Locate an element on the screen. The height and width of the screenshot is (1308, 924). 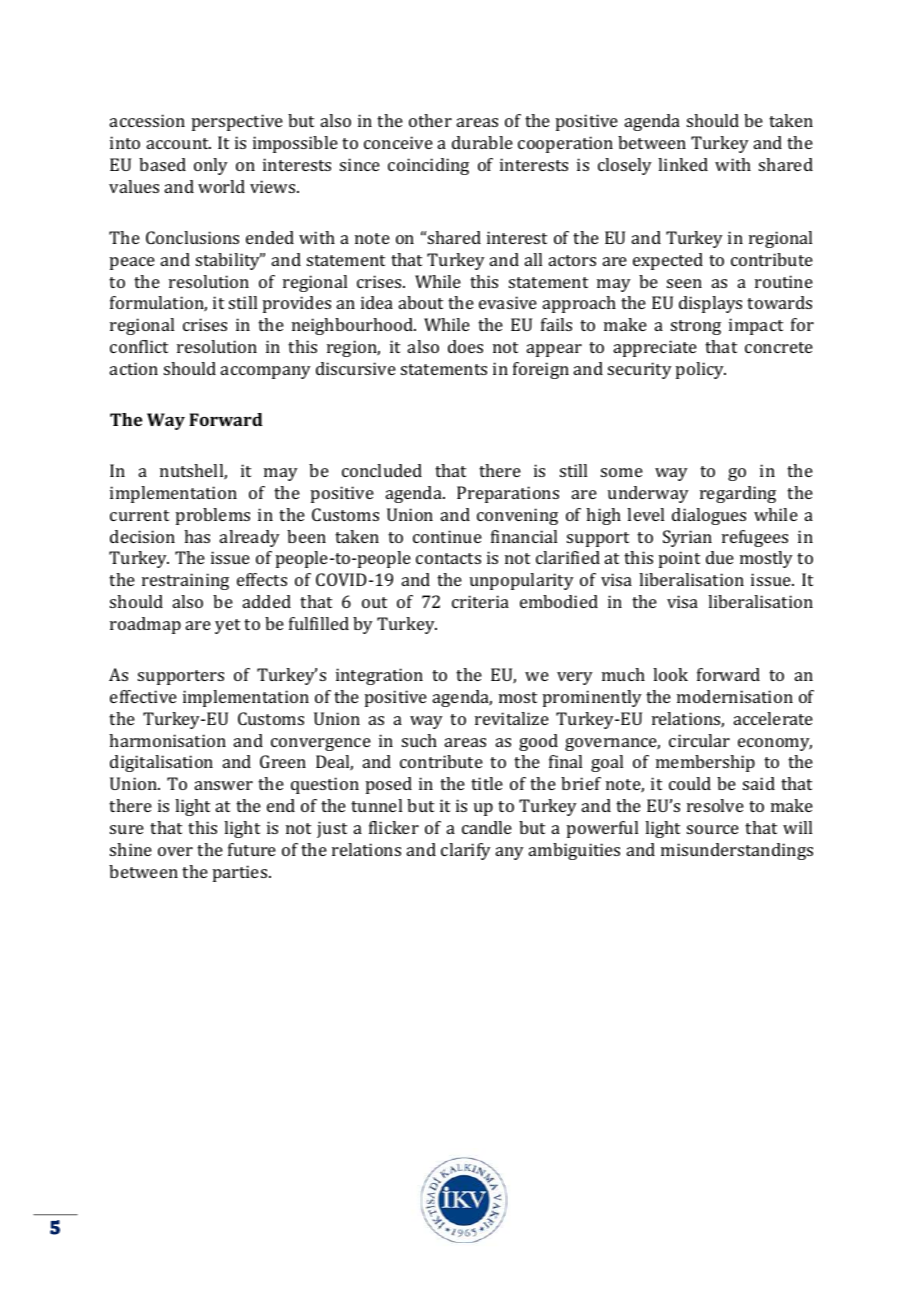
linked is located at coordinates (683, 164).
